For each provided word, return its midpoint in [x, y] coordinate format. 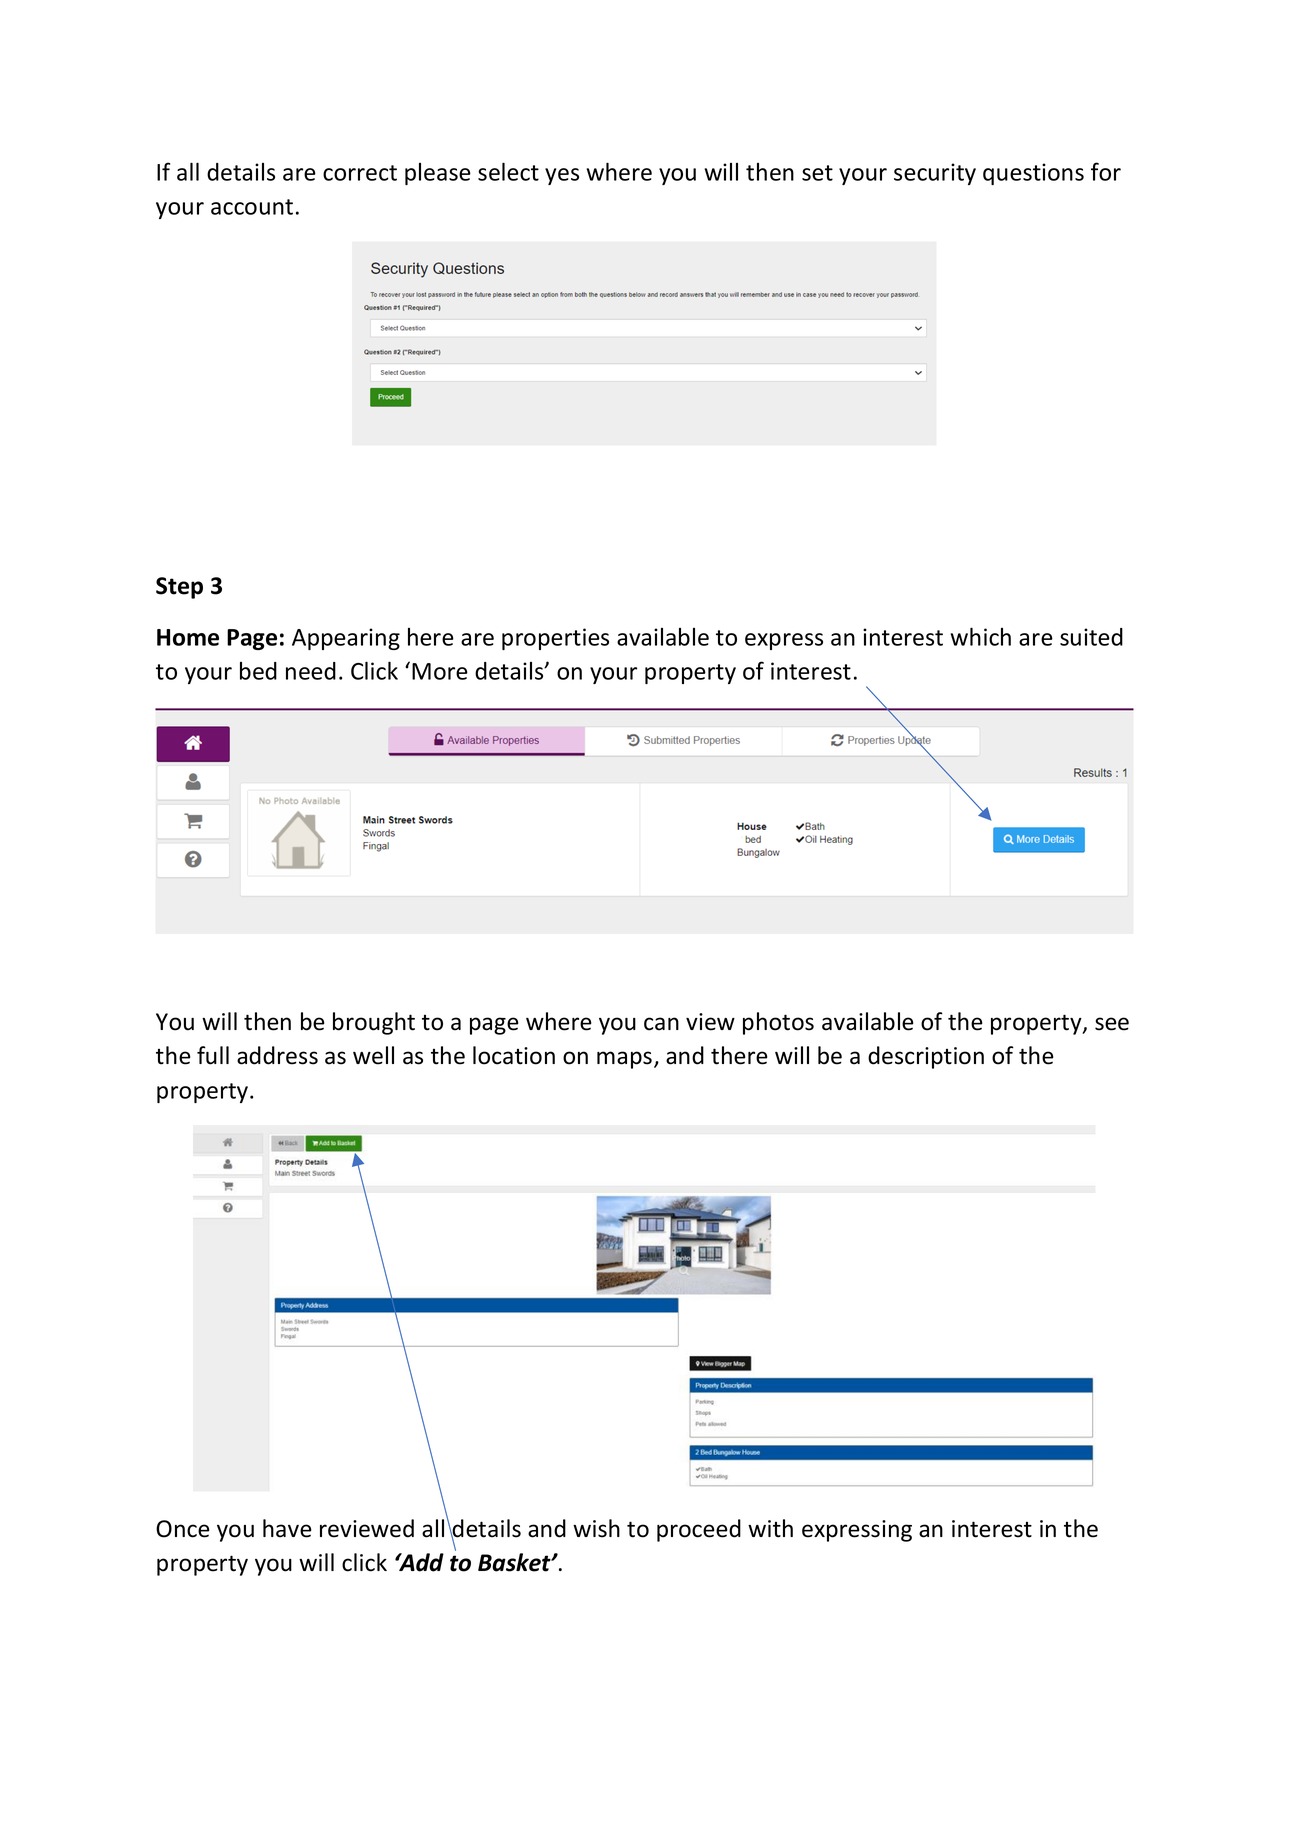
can [661, 1024]
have [287, 1528]
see [1112, 1024]
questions [1033, 174]
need [311, 671]
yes [562, 176]
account [252, 207]
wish [596, 1528]
